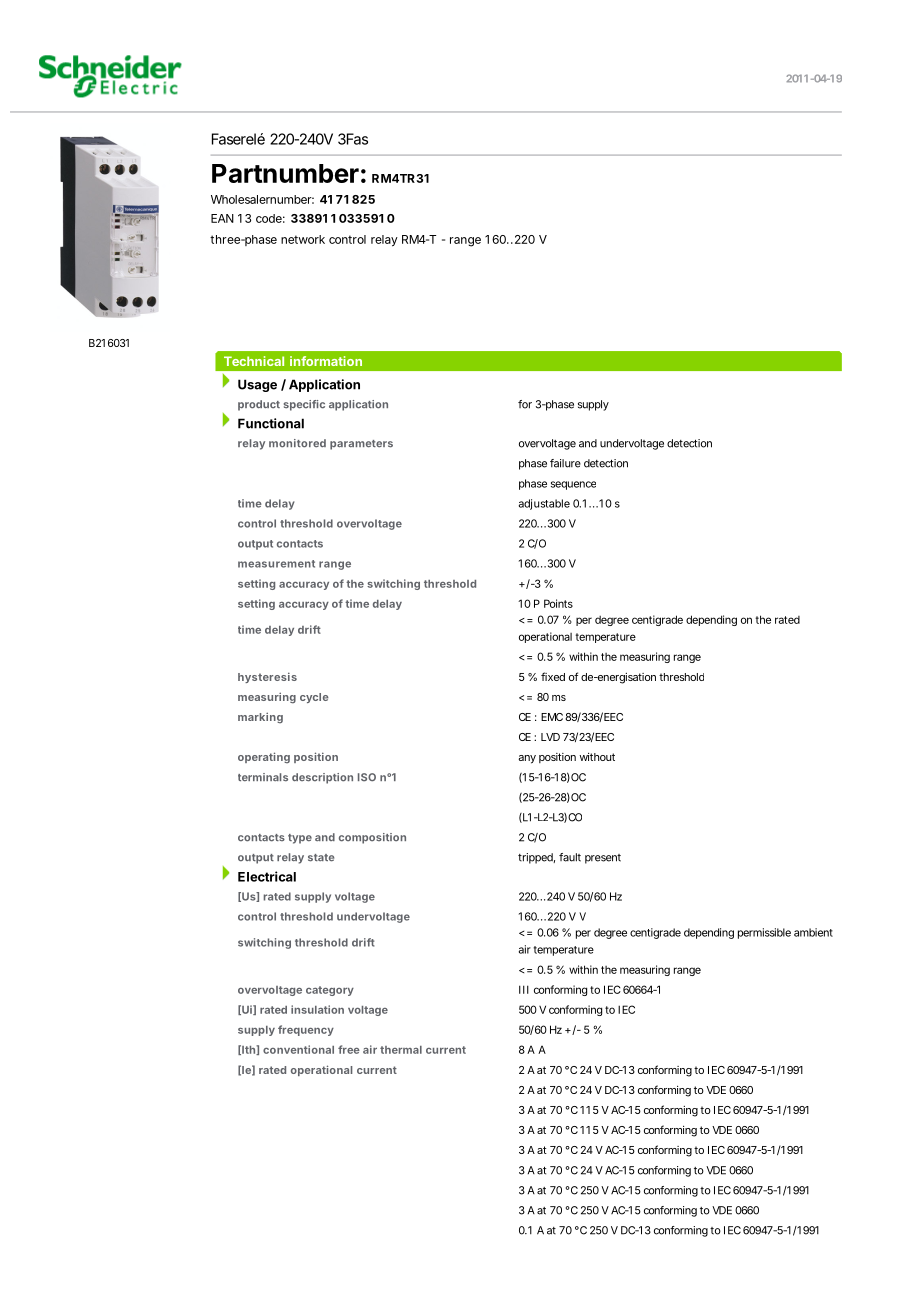 Image resolution: width=924 pixels, height=1308 pixels. What do you see at coordinates (326, 361) in the screenshot?
I see `information` at bounding box center [326, 361].
